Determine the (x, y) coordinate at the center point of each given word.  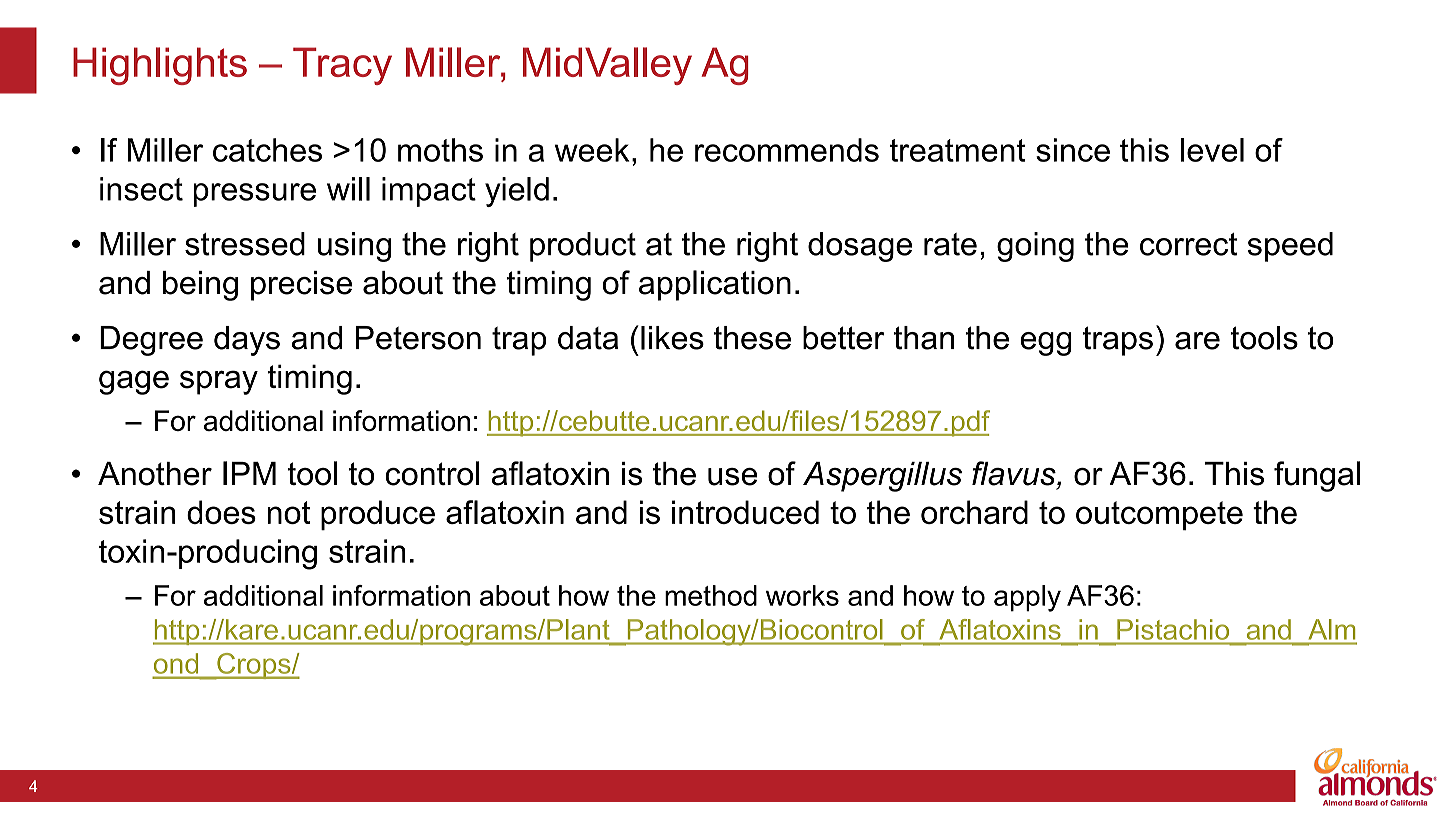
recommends (787, 150)
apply (1027, 598)
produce (378, 515)
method (711, 595)
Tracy (342, 66)
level (1212, 150)
